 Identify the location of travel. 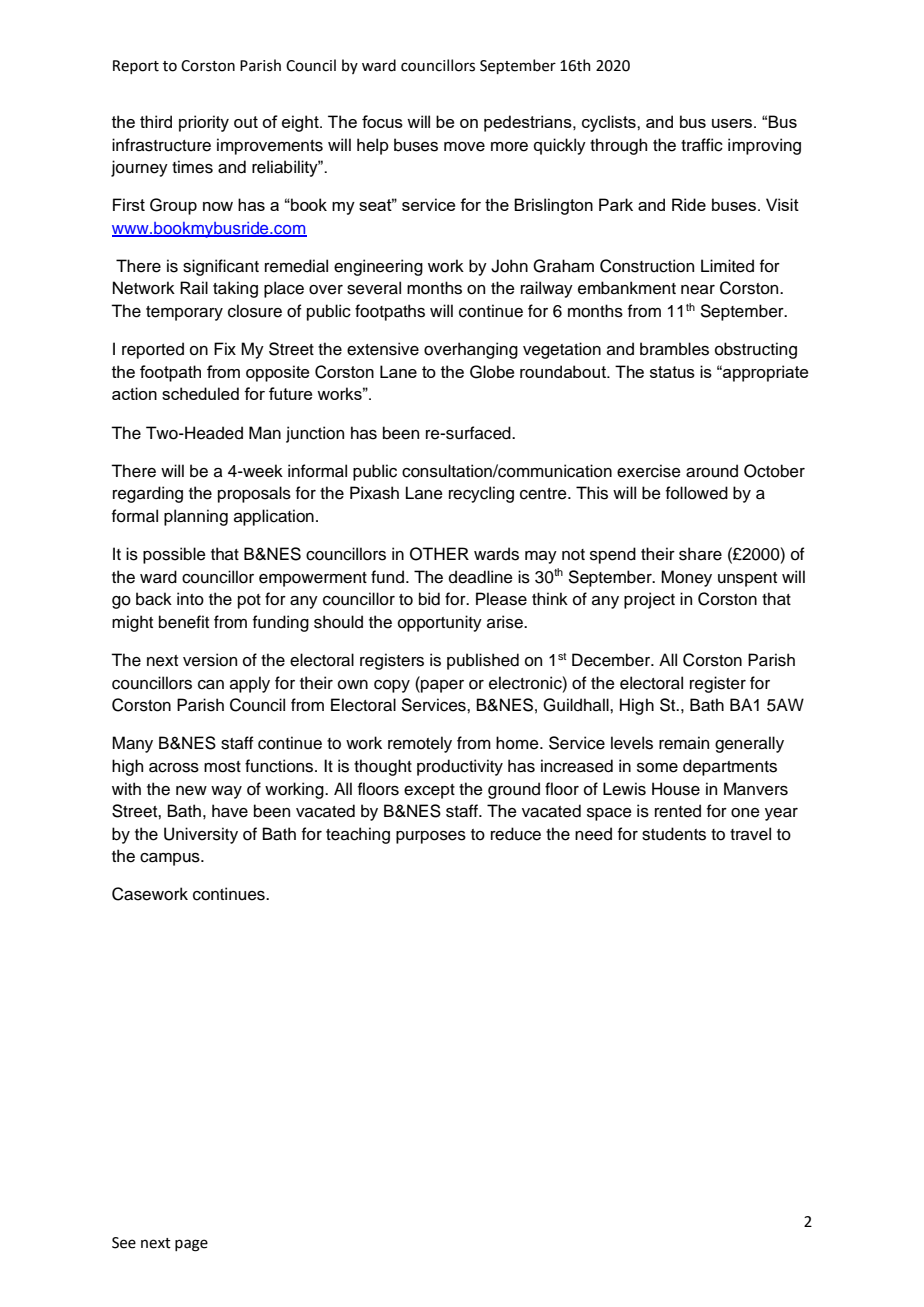
(750, 834).
